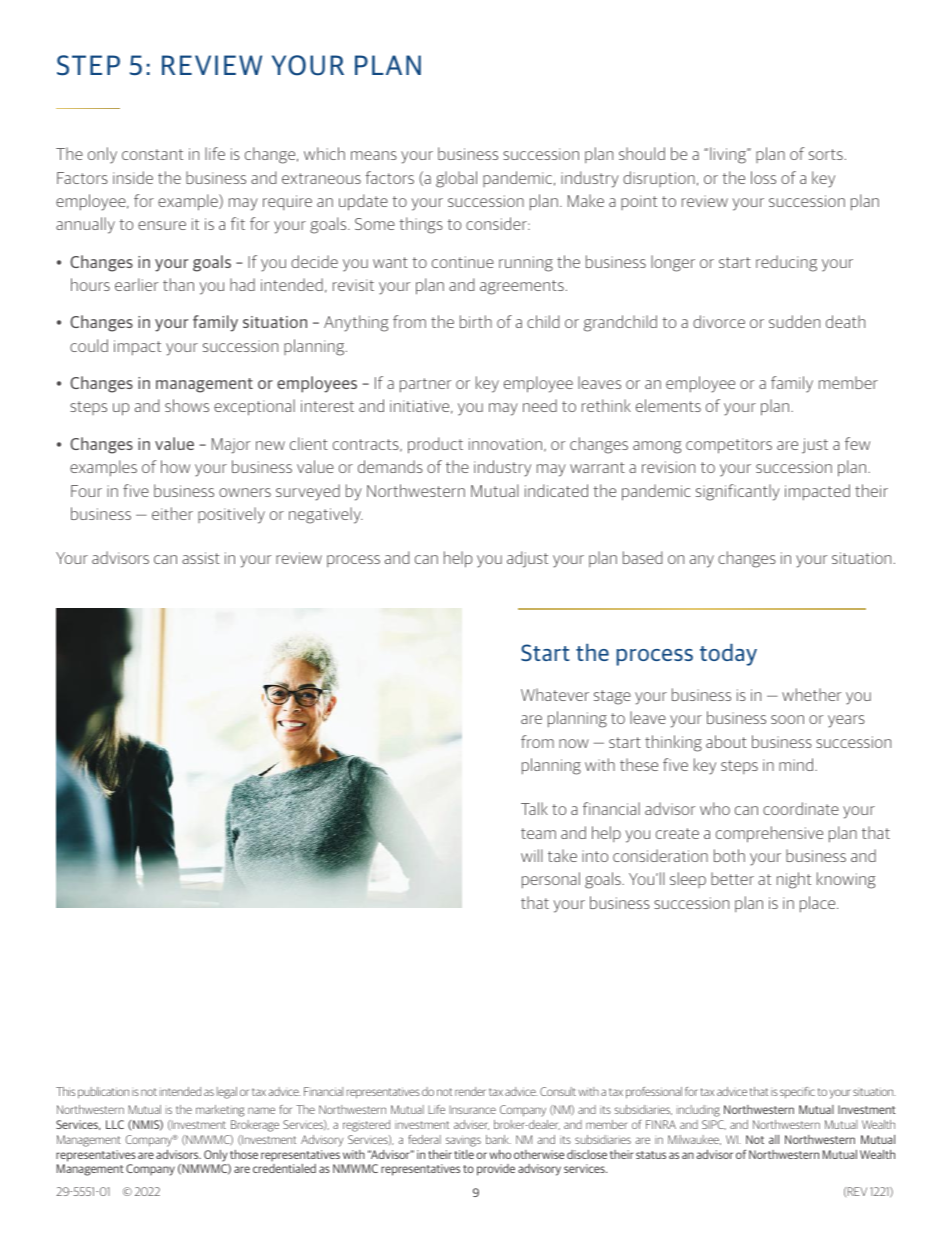 The image size is (952, 1233). Describe the element at coordinates (435, 445) in the document. I see `product` at that location.
